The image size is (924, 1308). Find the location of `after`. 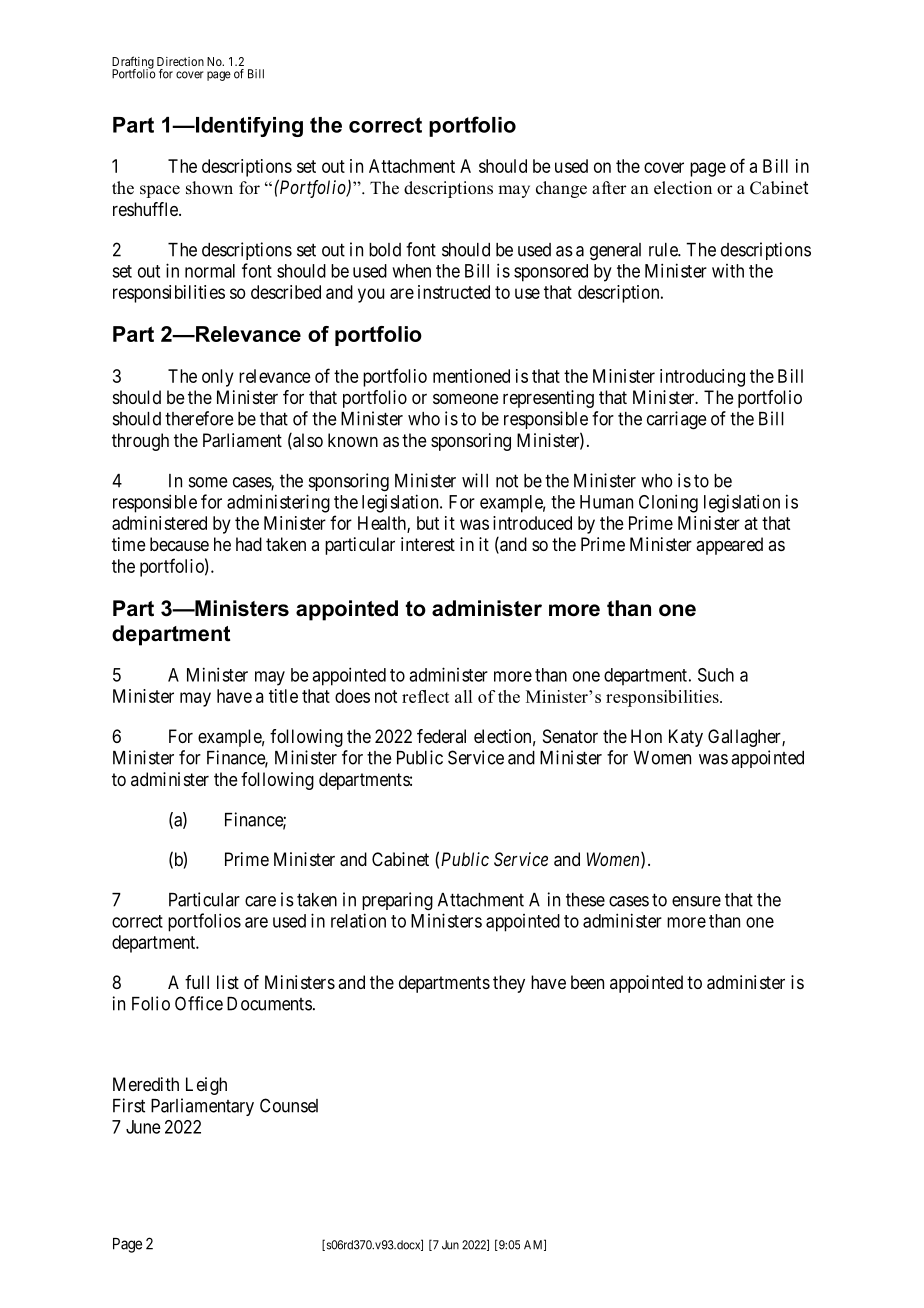

after is located at coordinates (609, 188).
